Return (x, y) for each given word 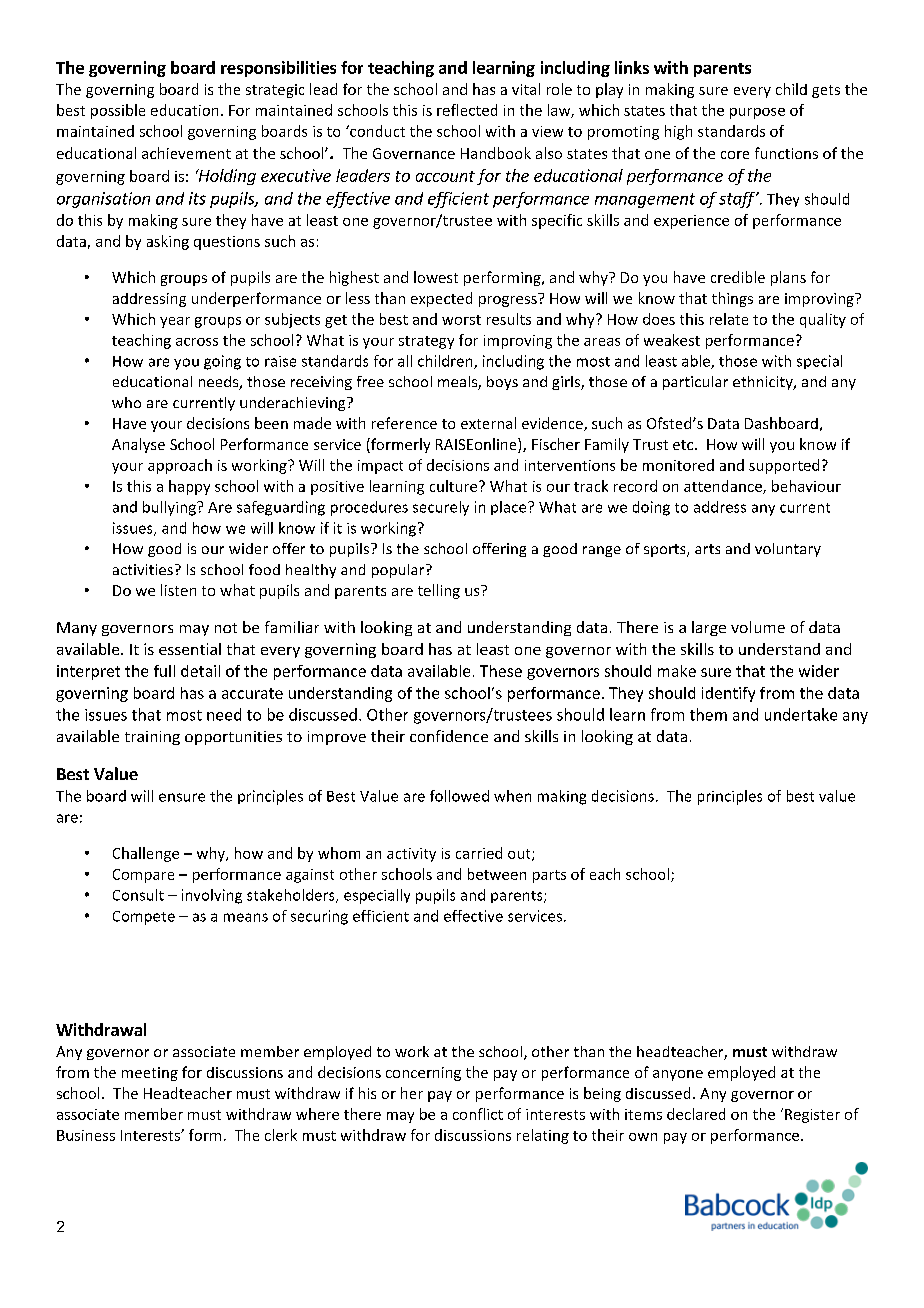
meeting (150, 1074)
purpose (757, 113)
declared (696, 1114)
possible (118, 111)
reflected (467, 110)
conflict (478, 1114)
